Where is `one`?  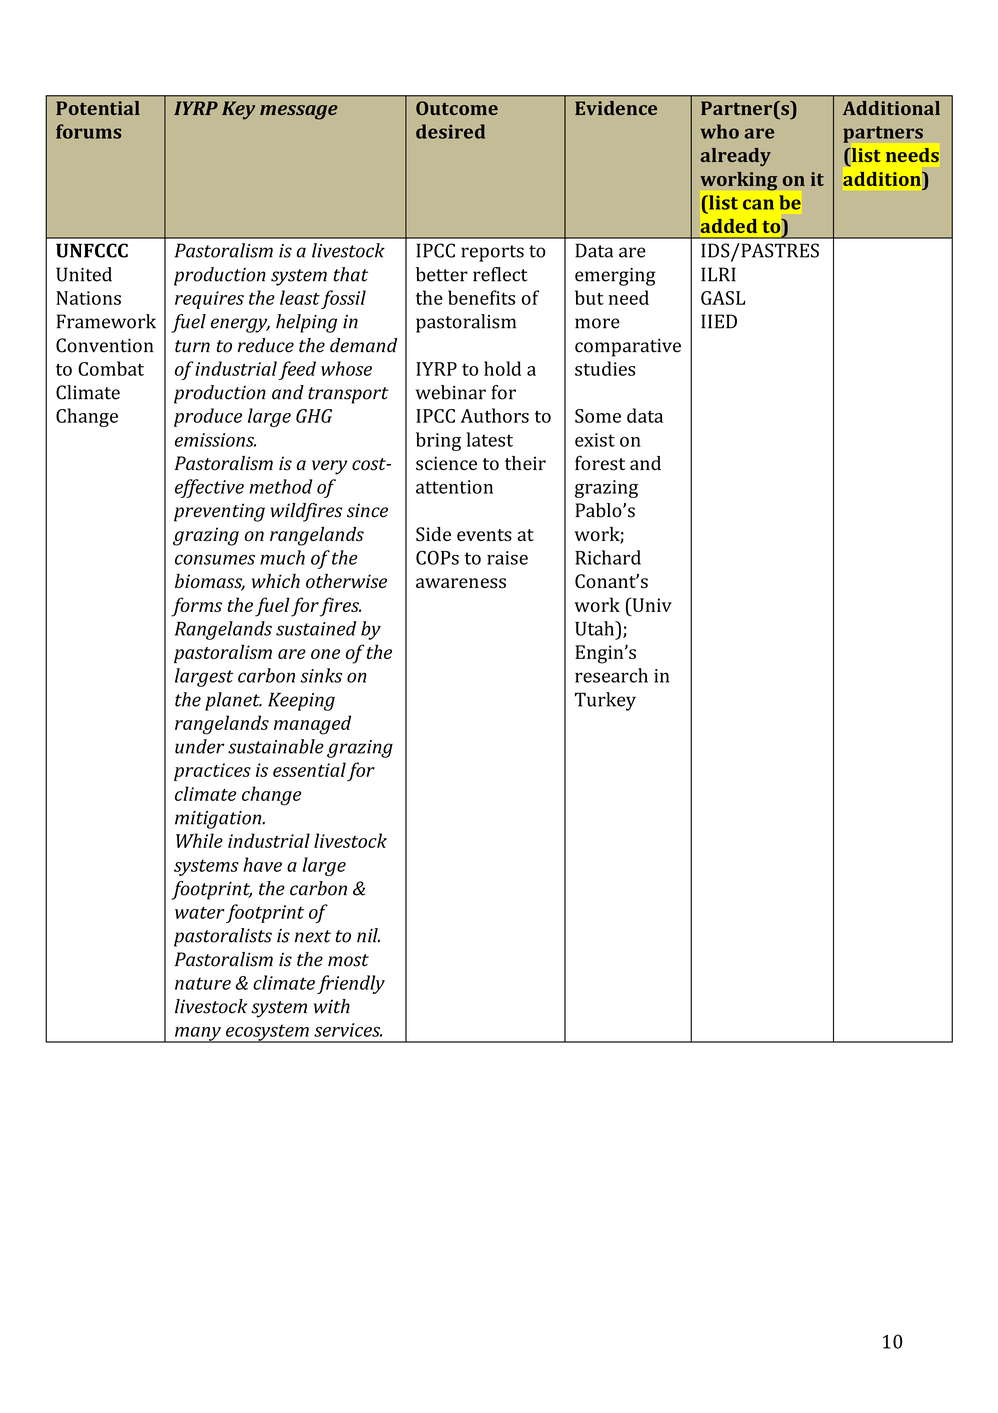
one is located at coordinates (325, 654).
